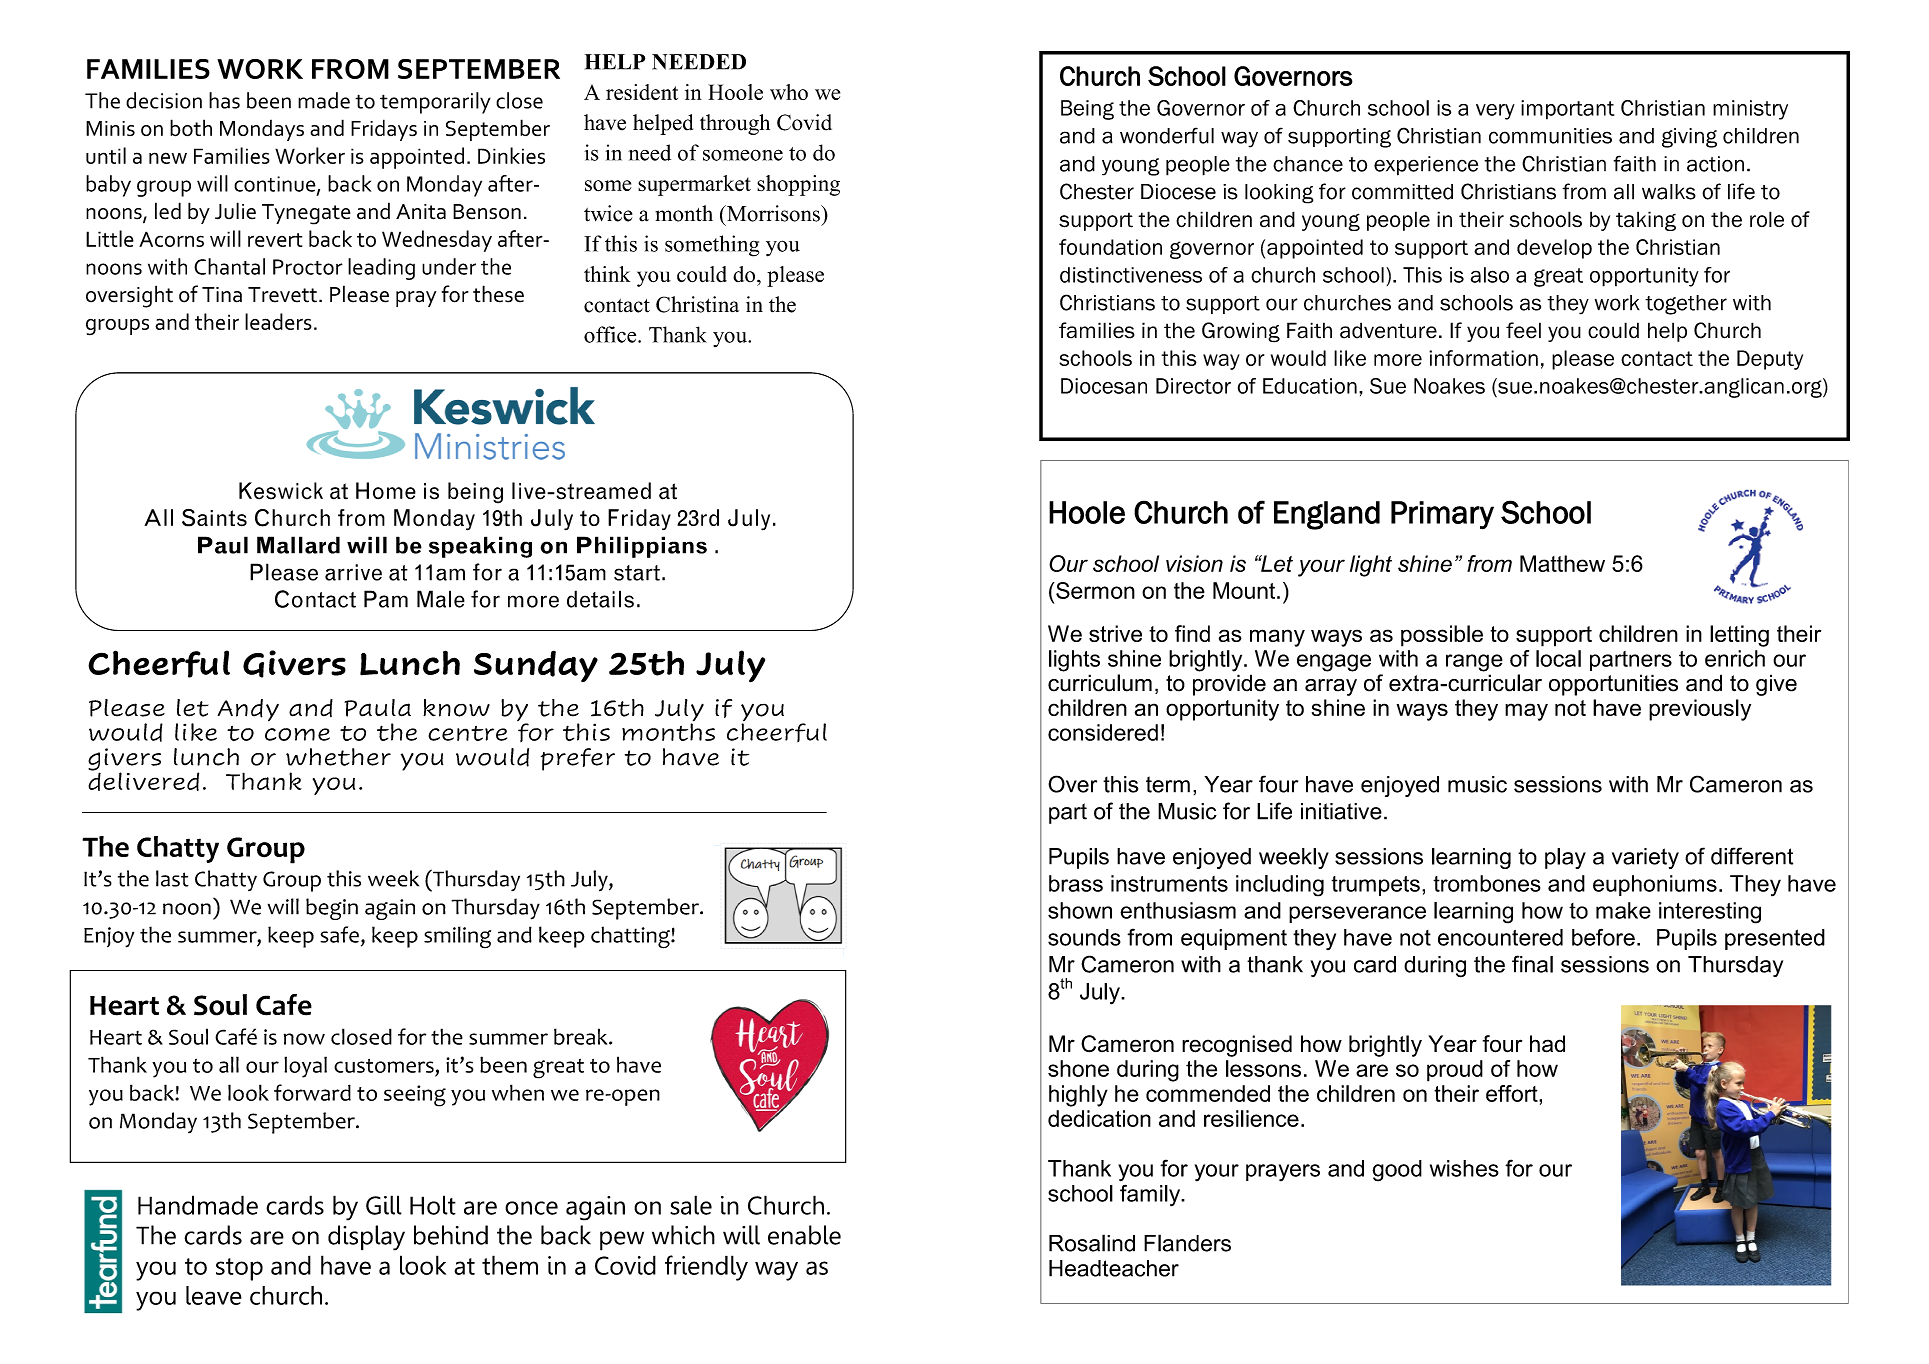 This document has height=1364, width=1929. Describe the element at coordinates (1078, 1068) in the document. I see `shone` at that location.
